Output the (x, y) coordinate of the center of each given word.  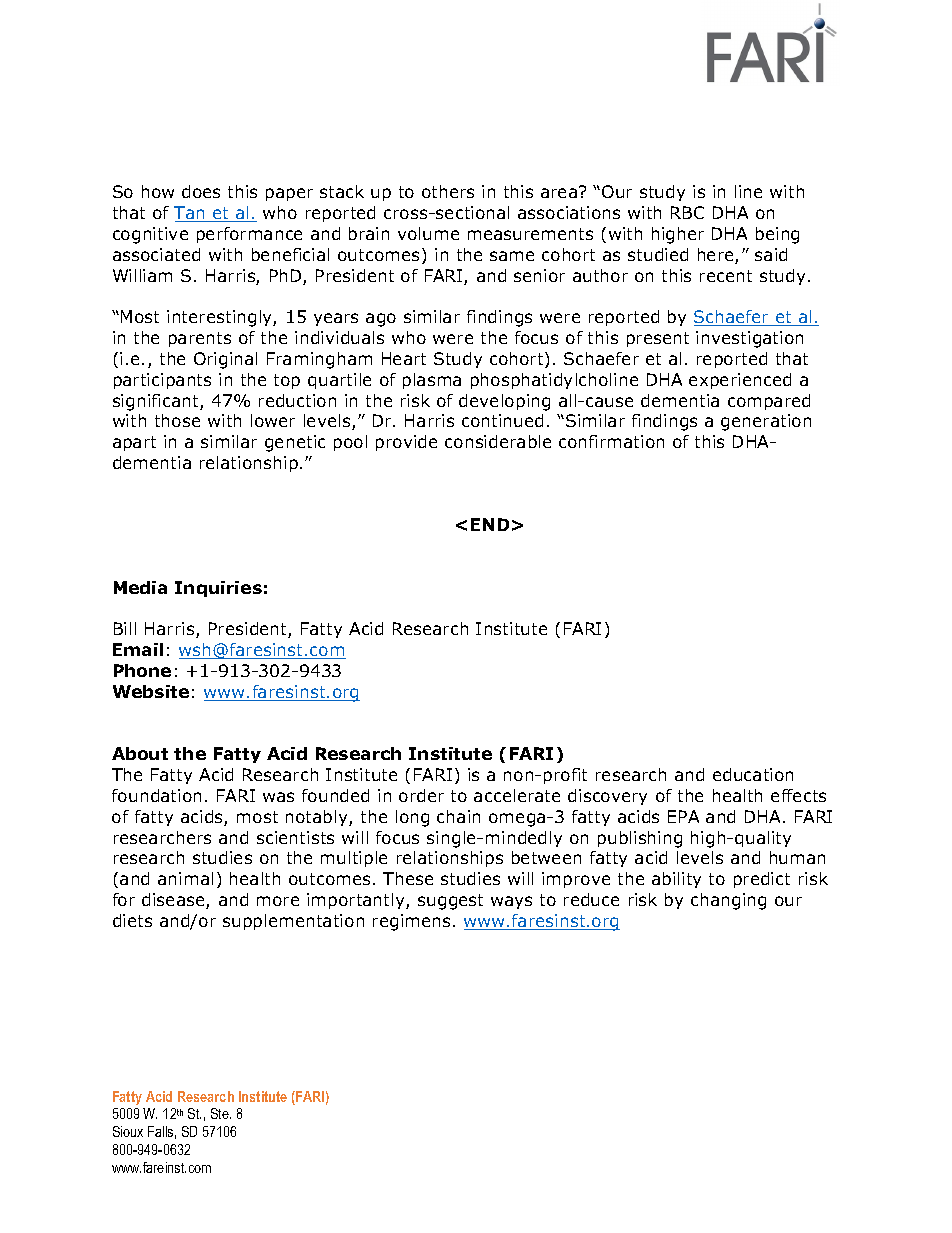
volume (428, 233)
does (201, 191)
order (421, 795)
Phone (142, 670)
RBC (687, 212)
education (753, 774)
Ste (221, 1113)
